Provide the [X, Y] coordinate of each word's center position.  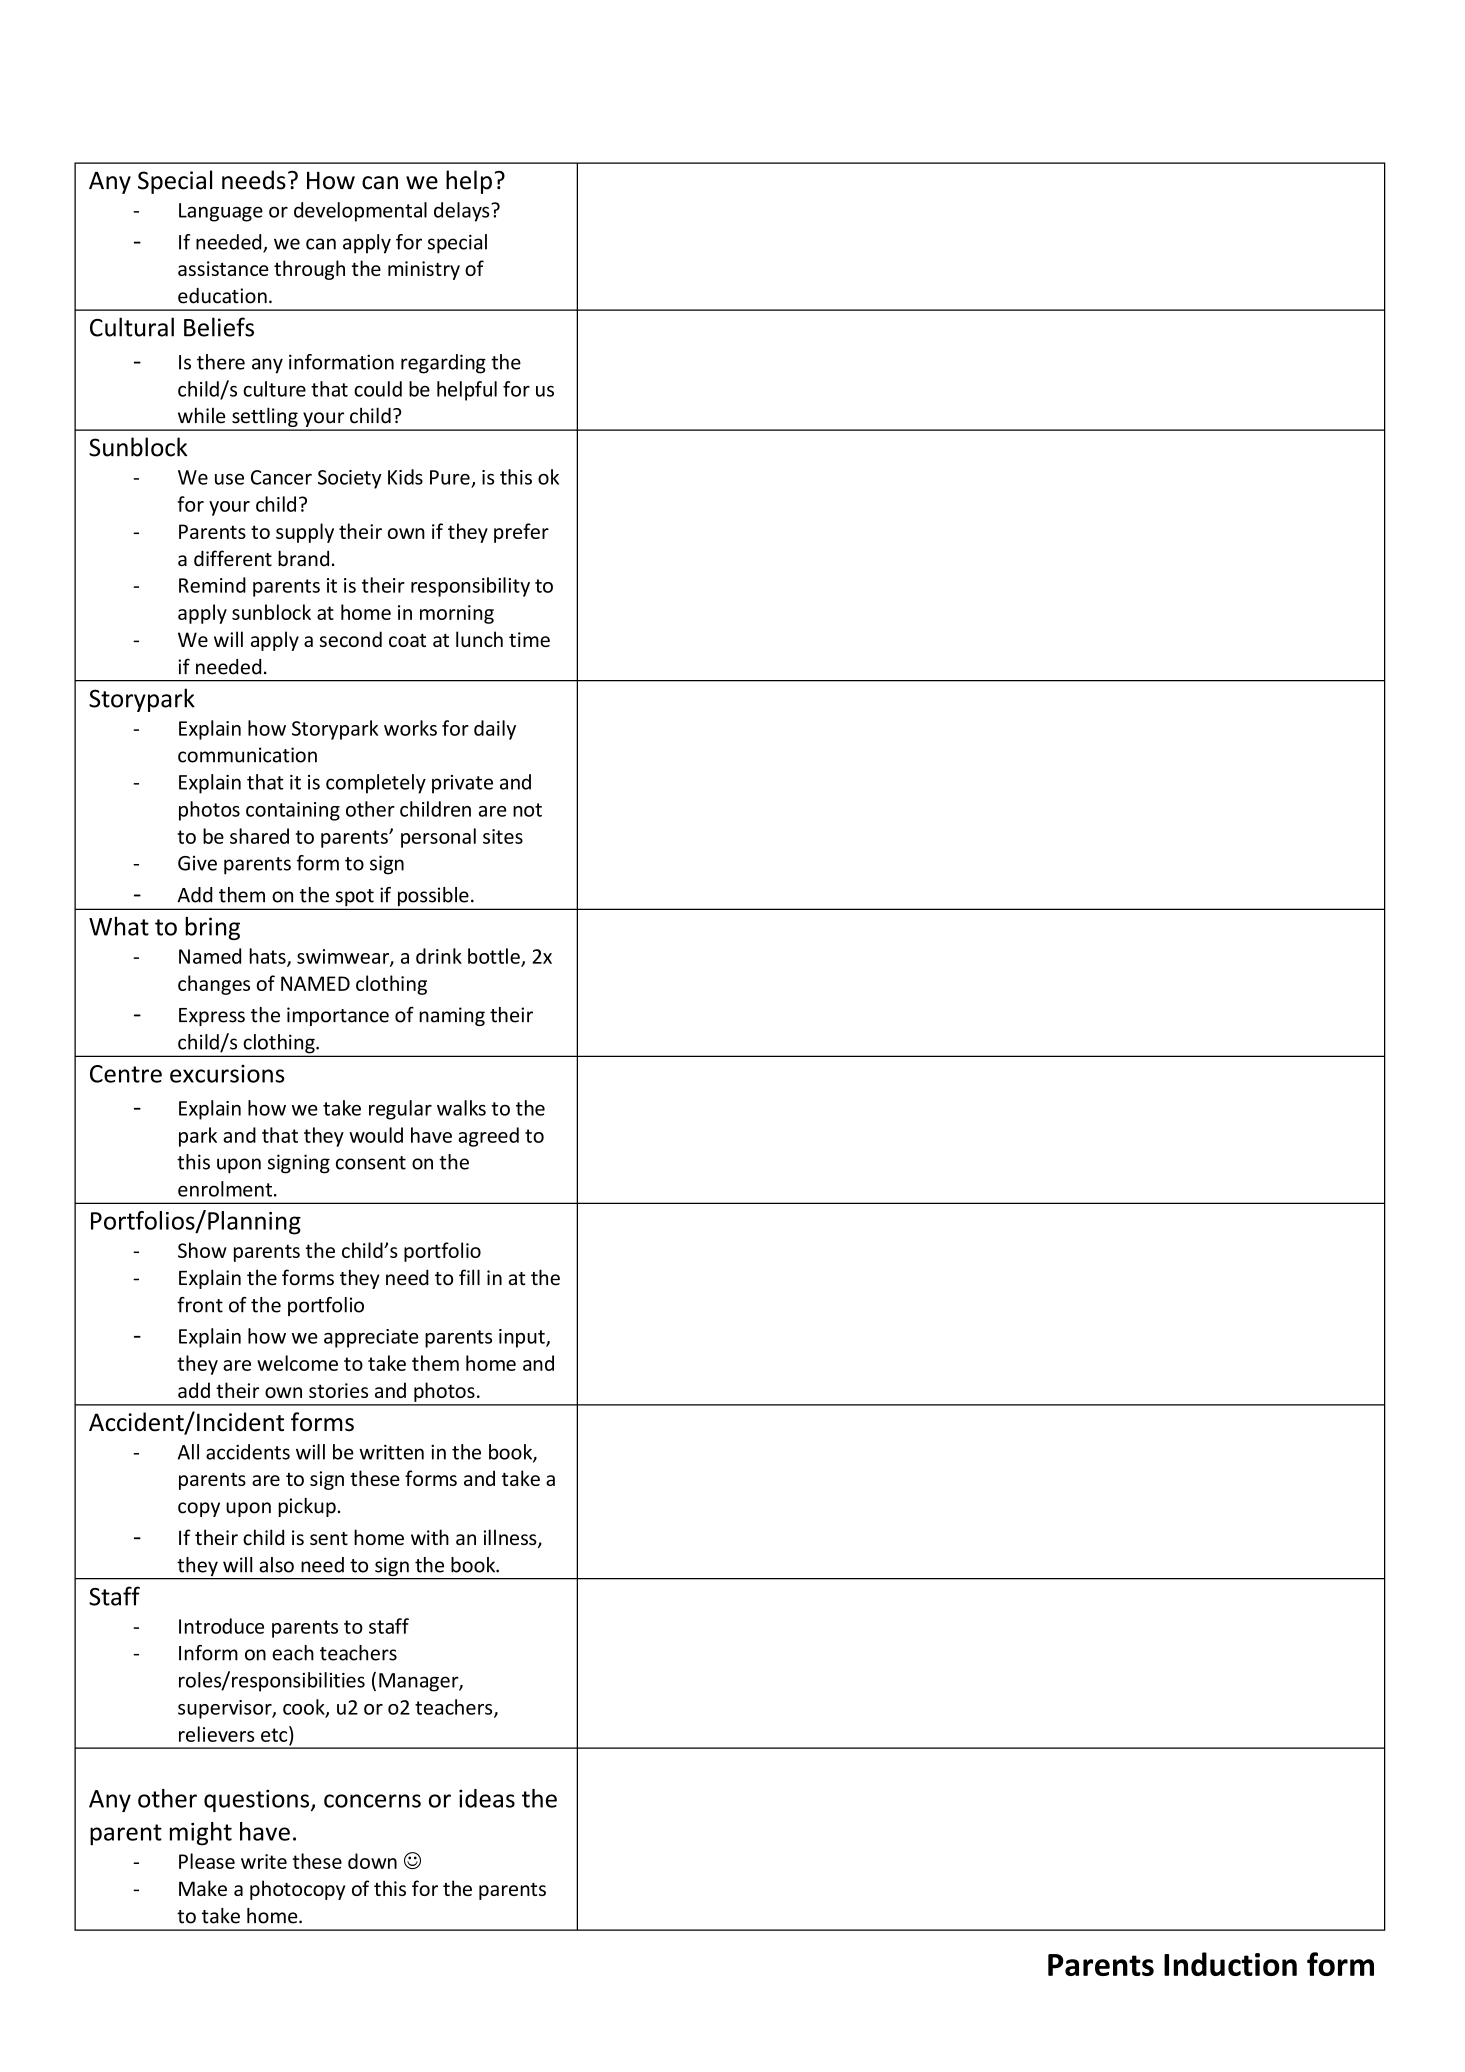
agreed [488, 1137]
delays [463, 212]
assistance [223, 268]
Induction [1230, 1964]
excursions [227, 1074]
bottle [495, 957]
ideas [487, 1798]
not [527, 810]
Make [203, 1888]
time [529, 639]
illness [511, 1538]
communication [247, 755]
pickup [307, 1507]
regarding [443, 364]
